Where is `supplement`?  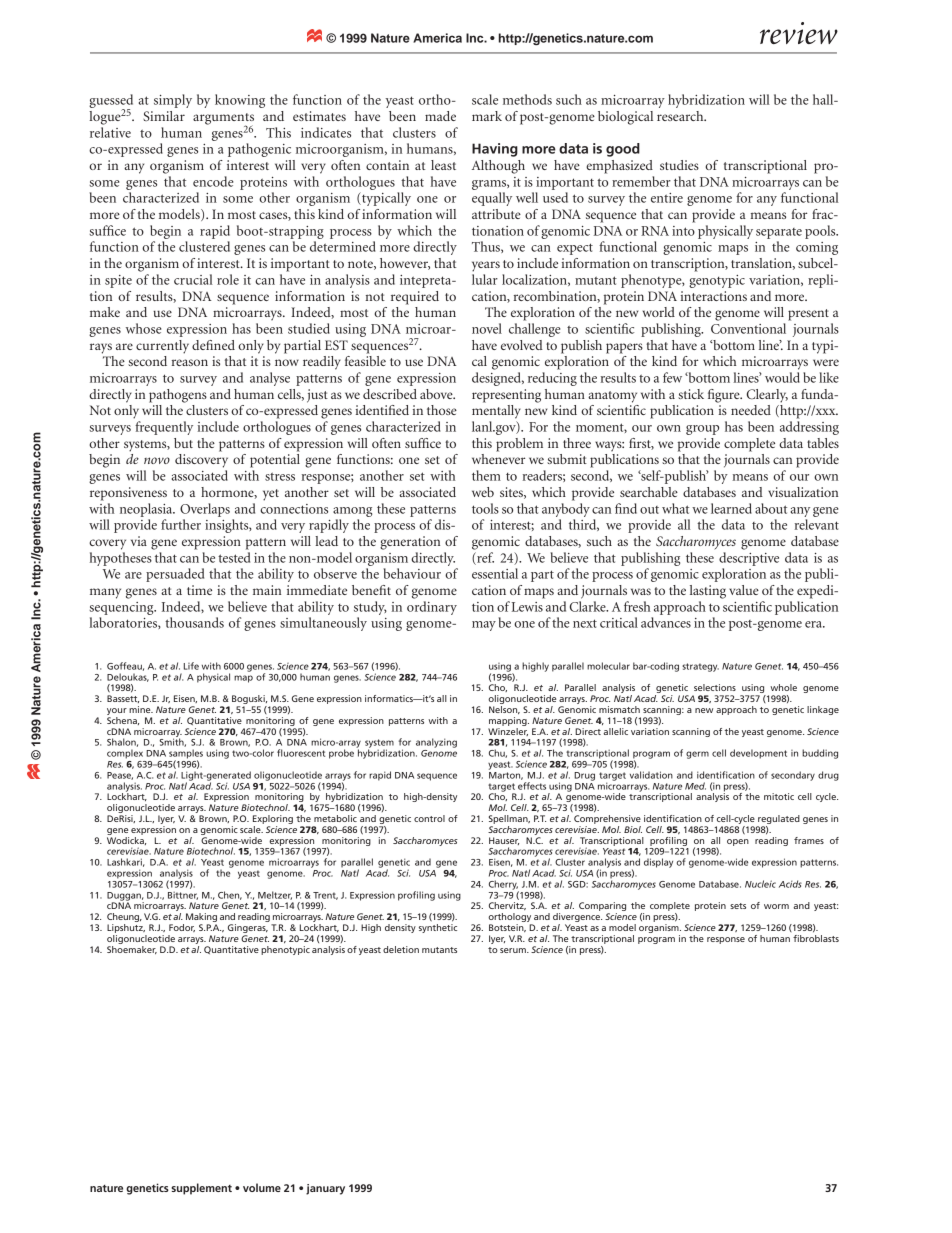 supplement is located at coordinates (201, 1189).
